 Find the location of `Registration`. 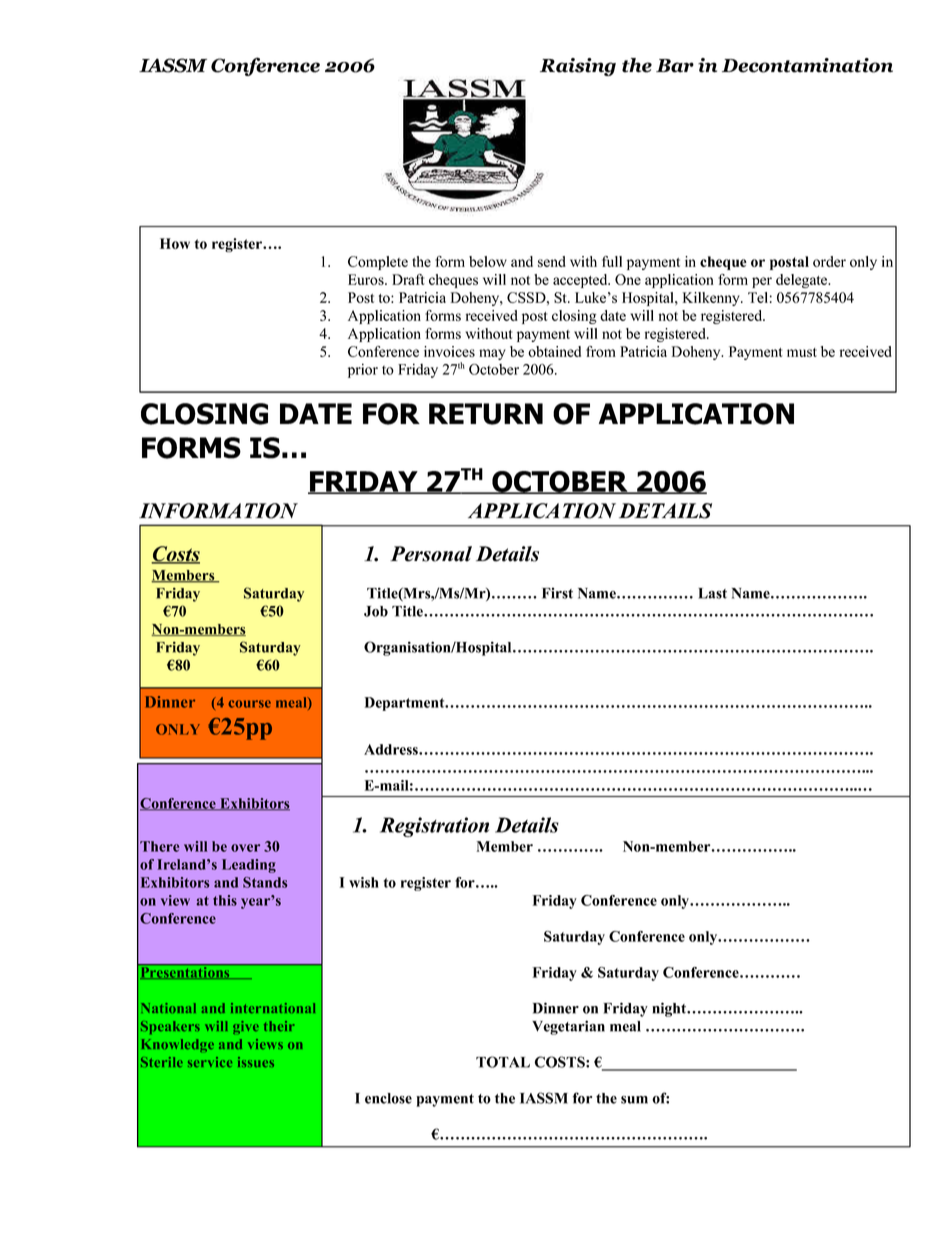

Registration is located at coordinates (434, 827).
